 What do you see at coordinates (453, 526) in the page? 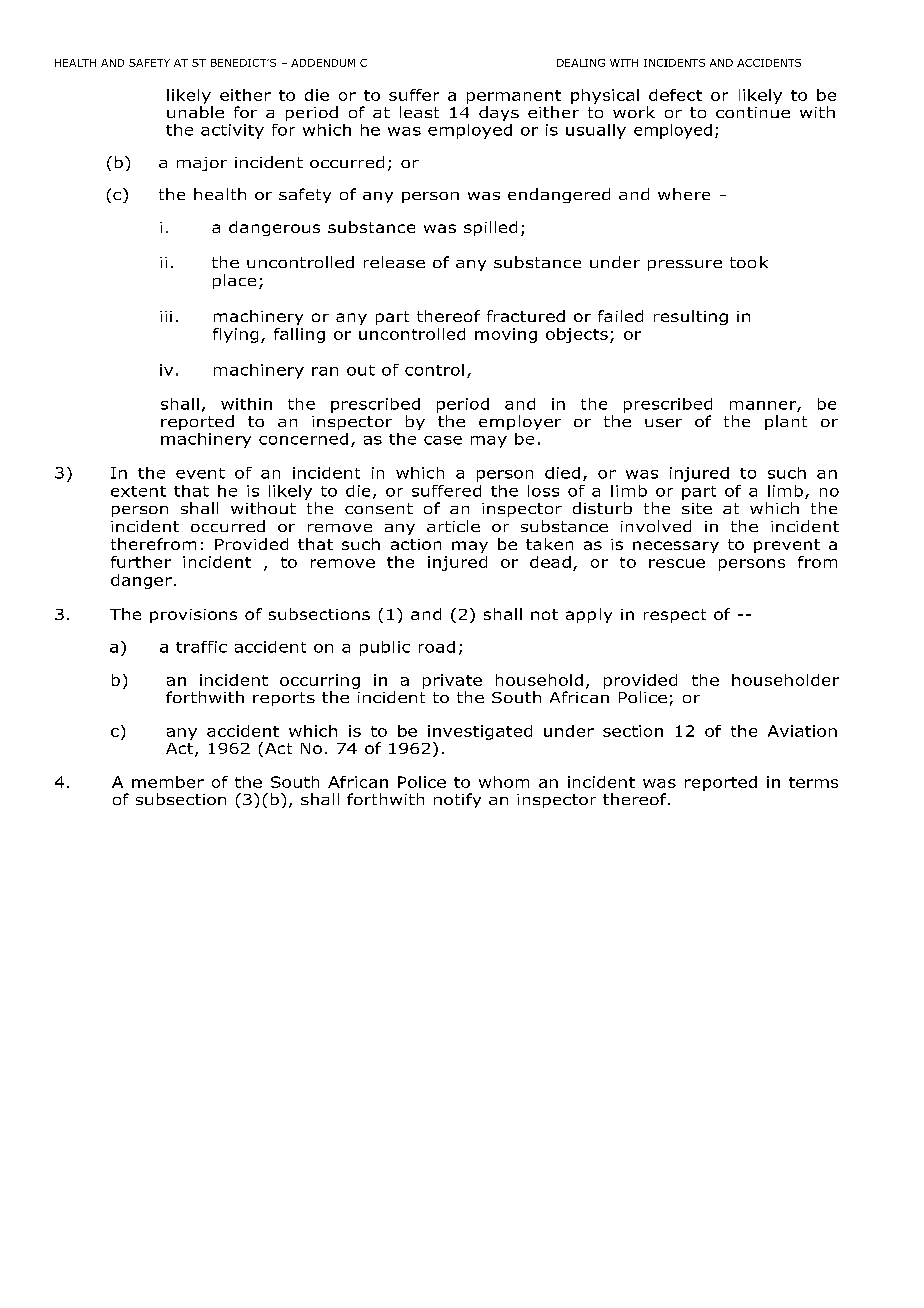
I see `article` at bounding box center [453, 526].
